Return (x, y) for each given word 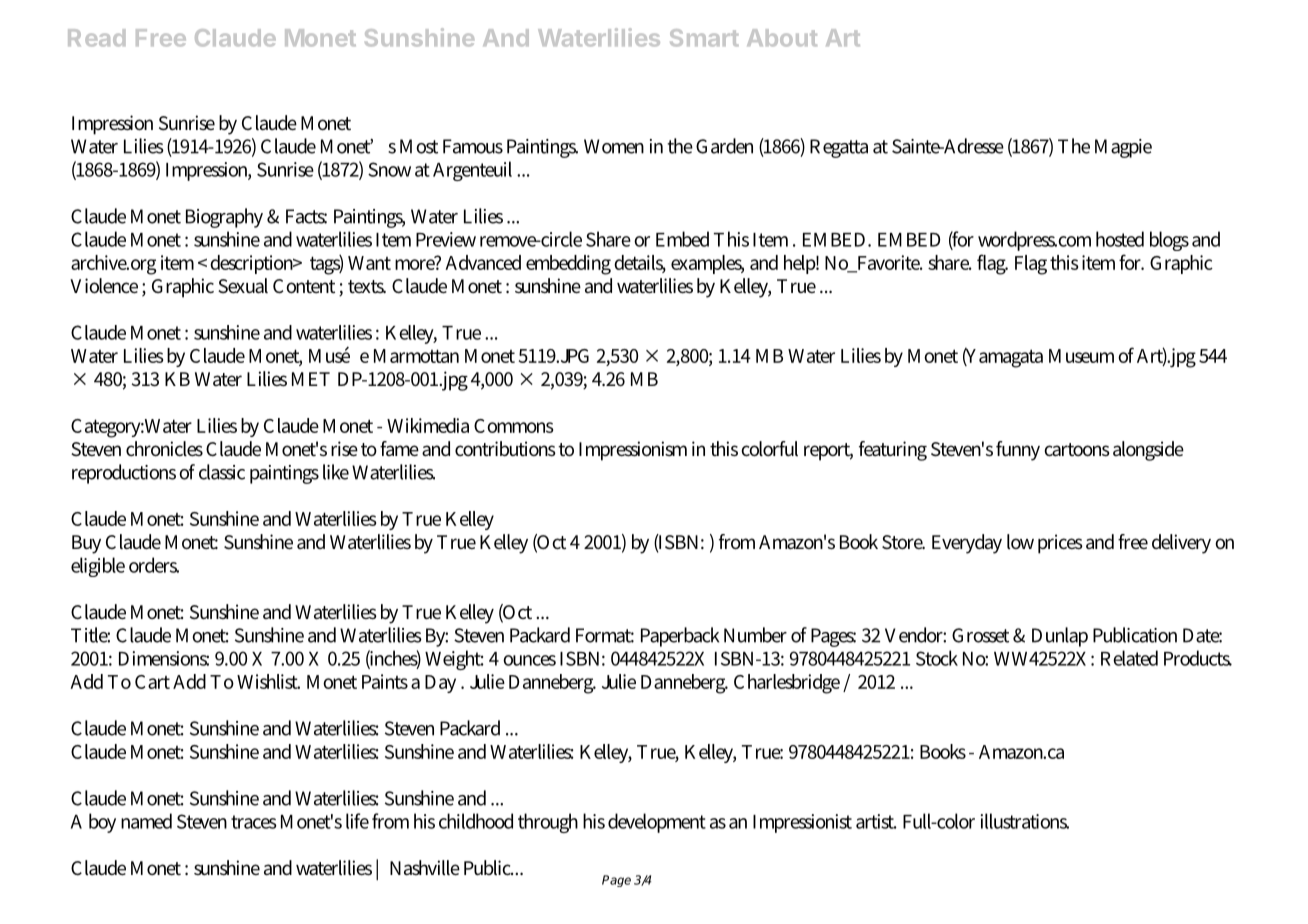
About (782, 38)
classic (222, 472)
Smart (704, 38)
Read (96, 38)
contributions (505, 448)
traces (254, 822)
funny (1018, 451)
